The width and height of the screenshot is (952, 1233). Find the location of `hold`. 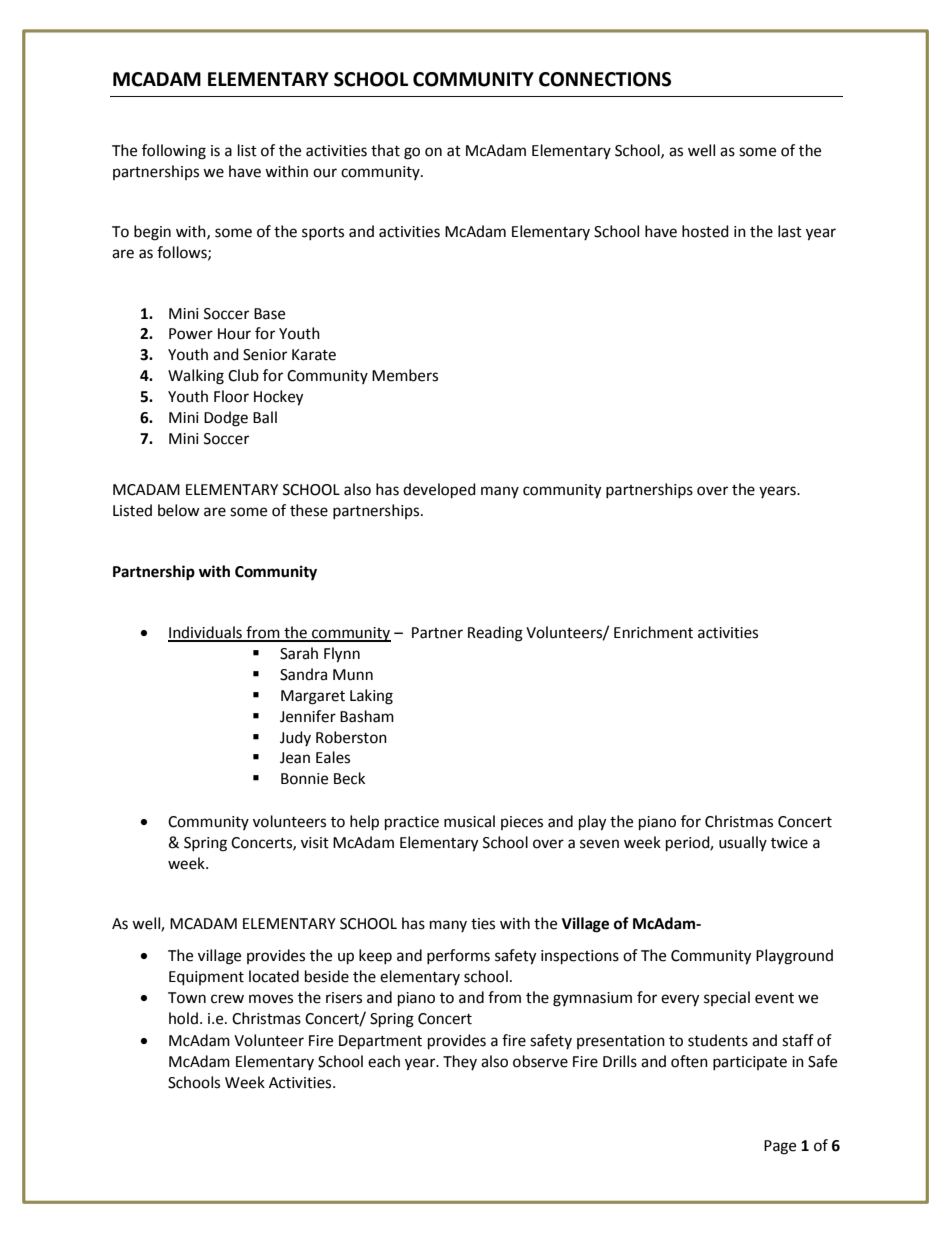

hold is located at coordinates (183, 1018).
